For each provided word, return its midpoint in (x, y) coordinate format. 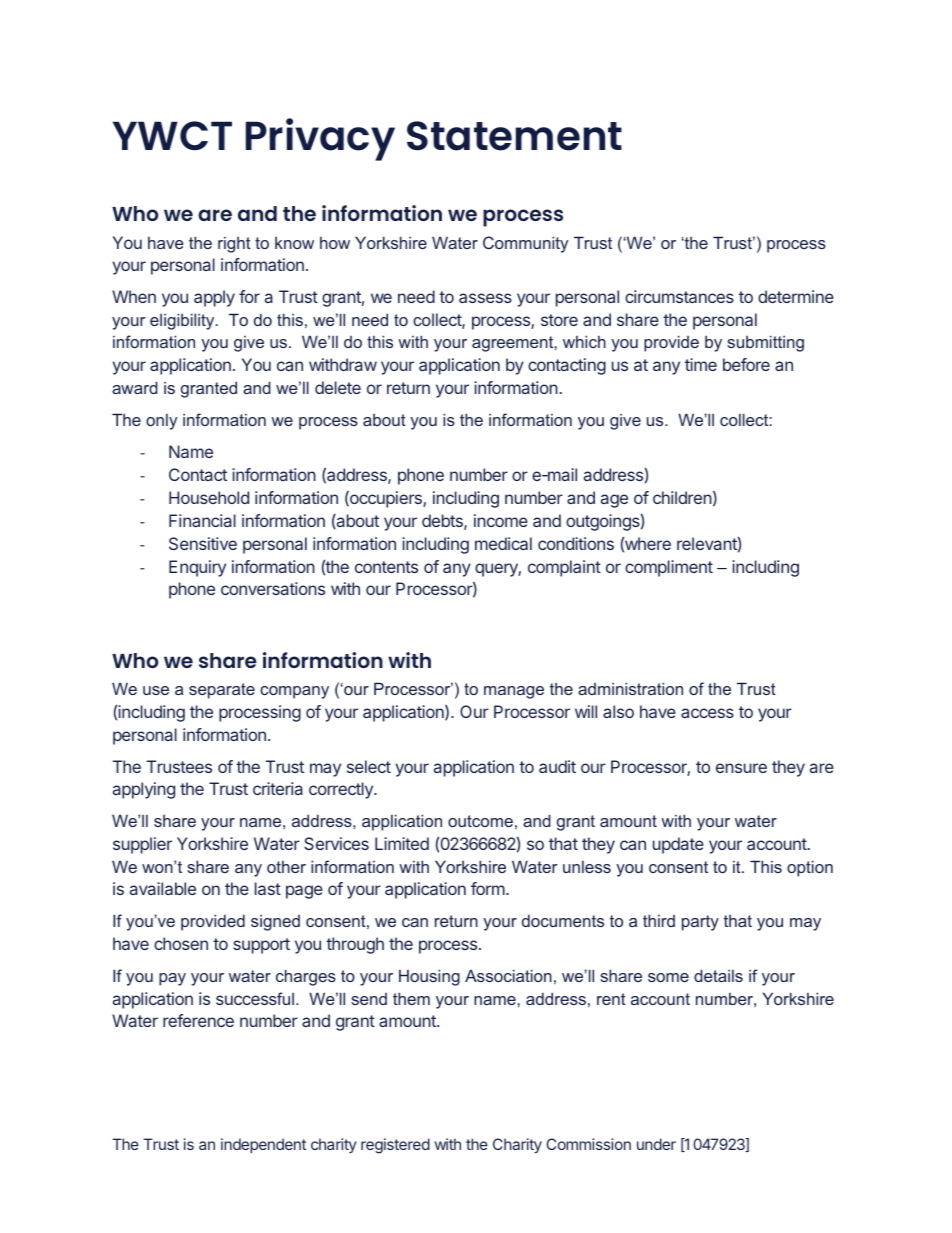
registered (395, 1146)
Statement (514, 136)
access (707, 713)
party (700, 923)
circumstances (679, 296)
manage (514, 692)
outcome (480, 821)
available (163, 888)
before (746, 364)
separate (222, 691)
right (234, 245)
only (161, 422)
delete (338, 387)
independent (263, 1145)
